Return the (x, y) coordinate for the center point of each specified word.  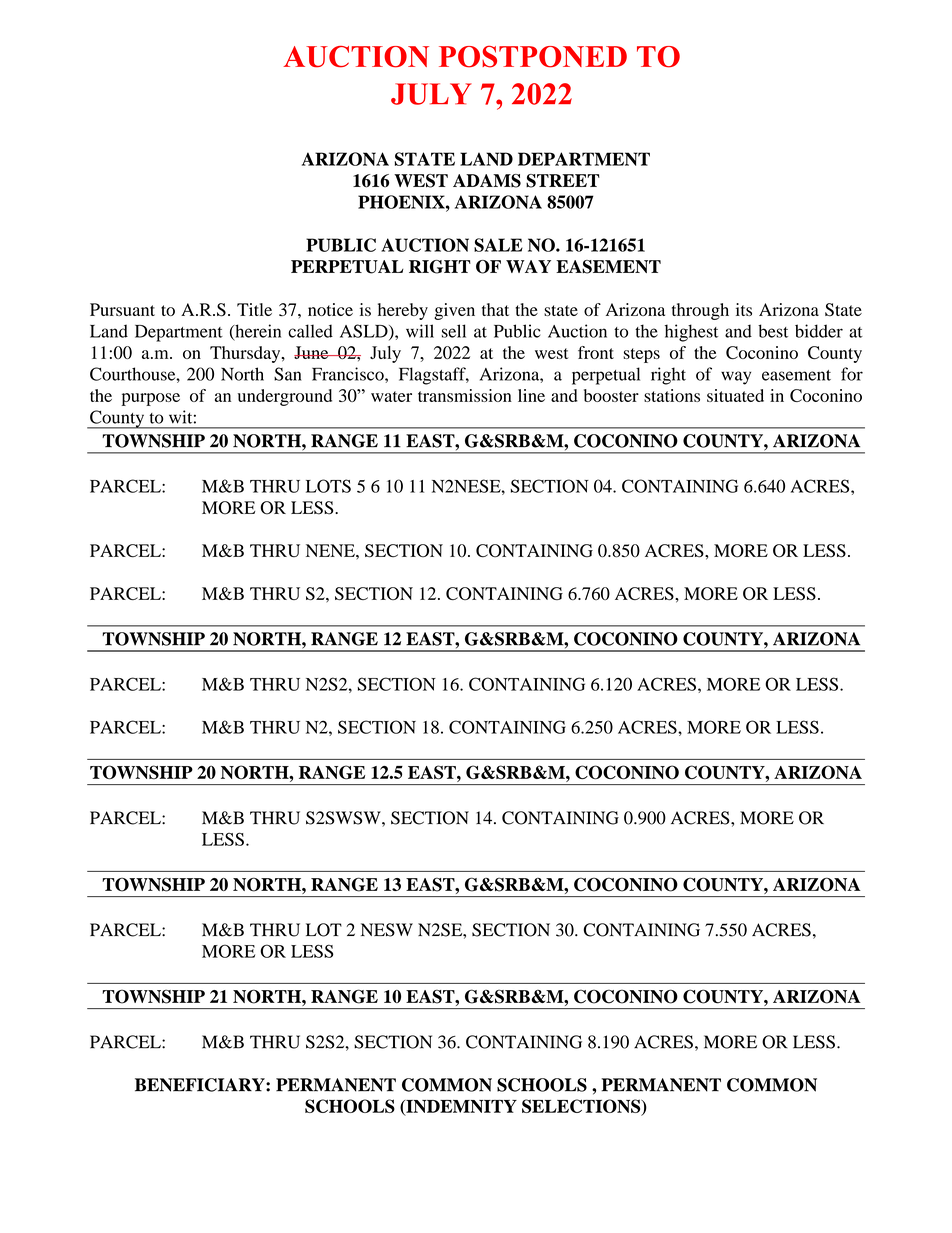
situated (735, 395)
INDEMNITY (460, 1107)
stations (672, 395)
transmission (465, 395)
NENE (331, 550)
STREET (563, 181)
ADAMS (487, 181)
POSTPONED (533, 56)
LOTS (328, 486)
